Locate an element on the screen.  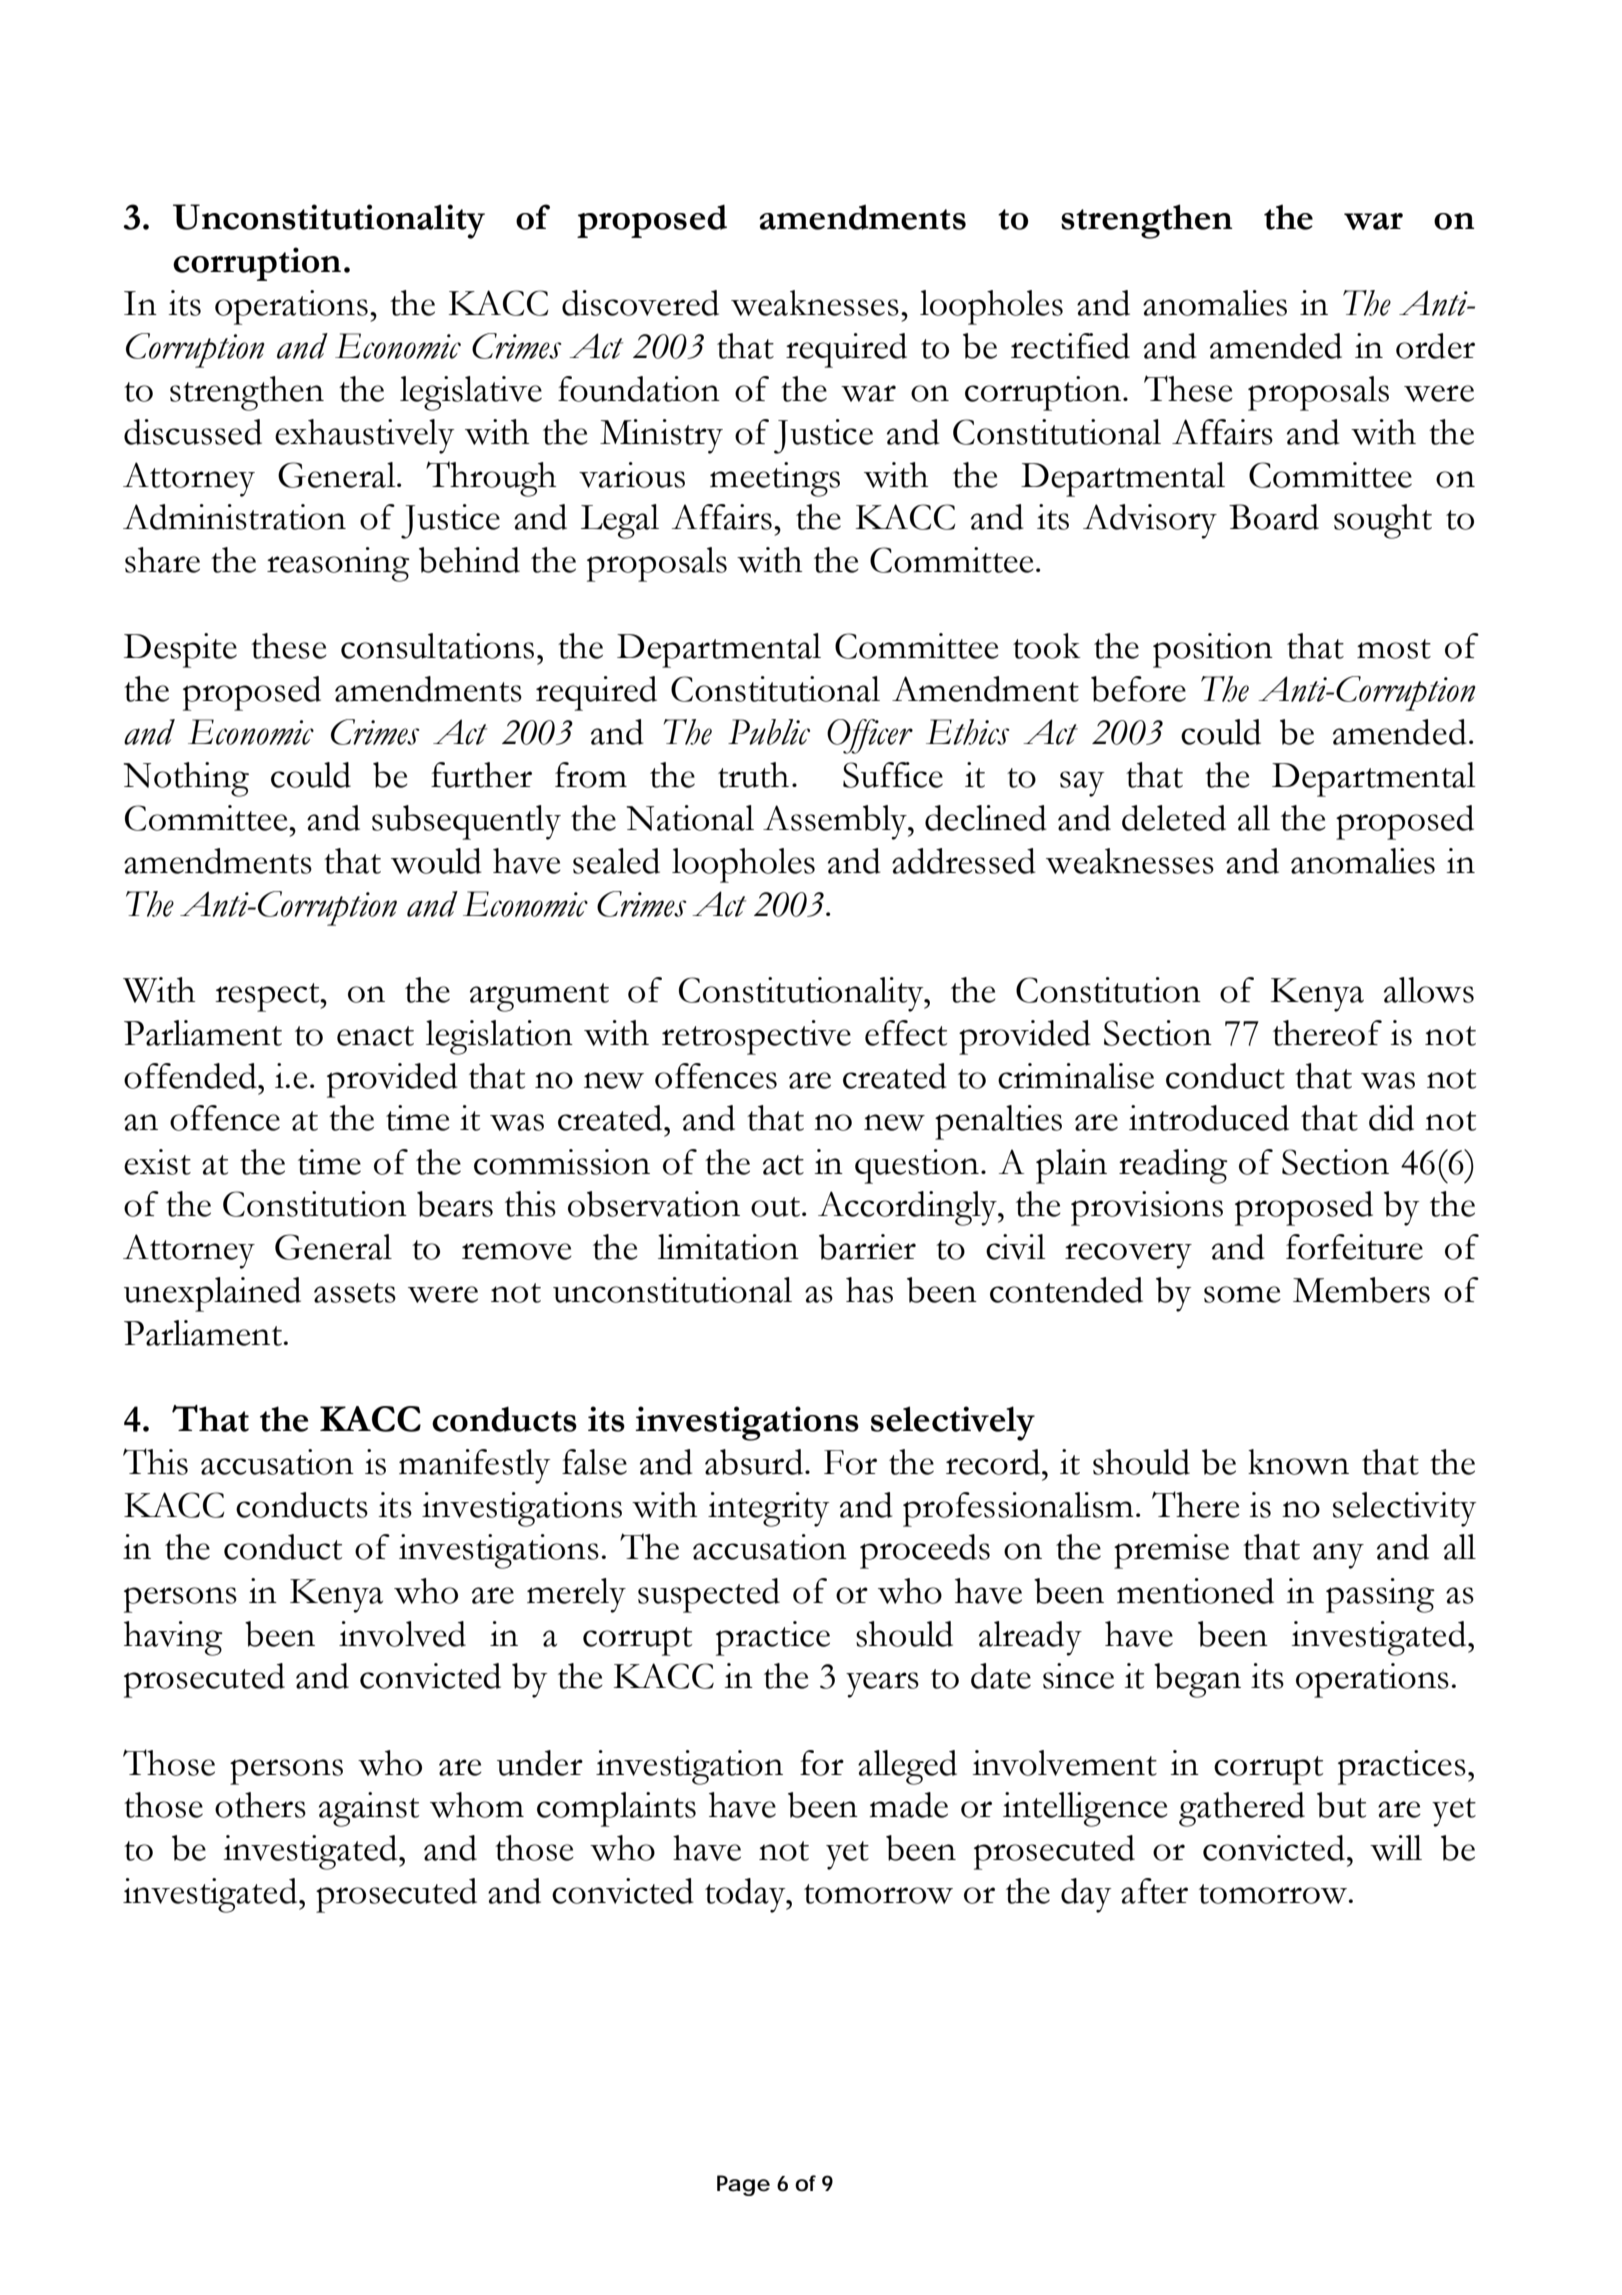
limitation is located at coordinates (728, 1247).
